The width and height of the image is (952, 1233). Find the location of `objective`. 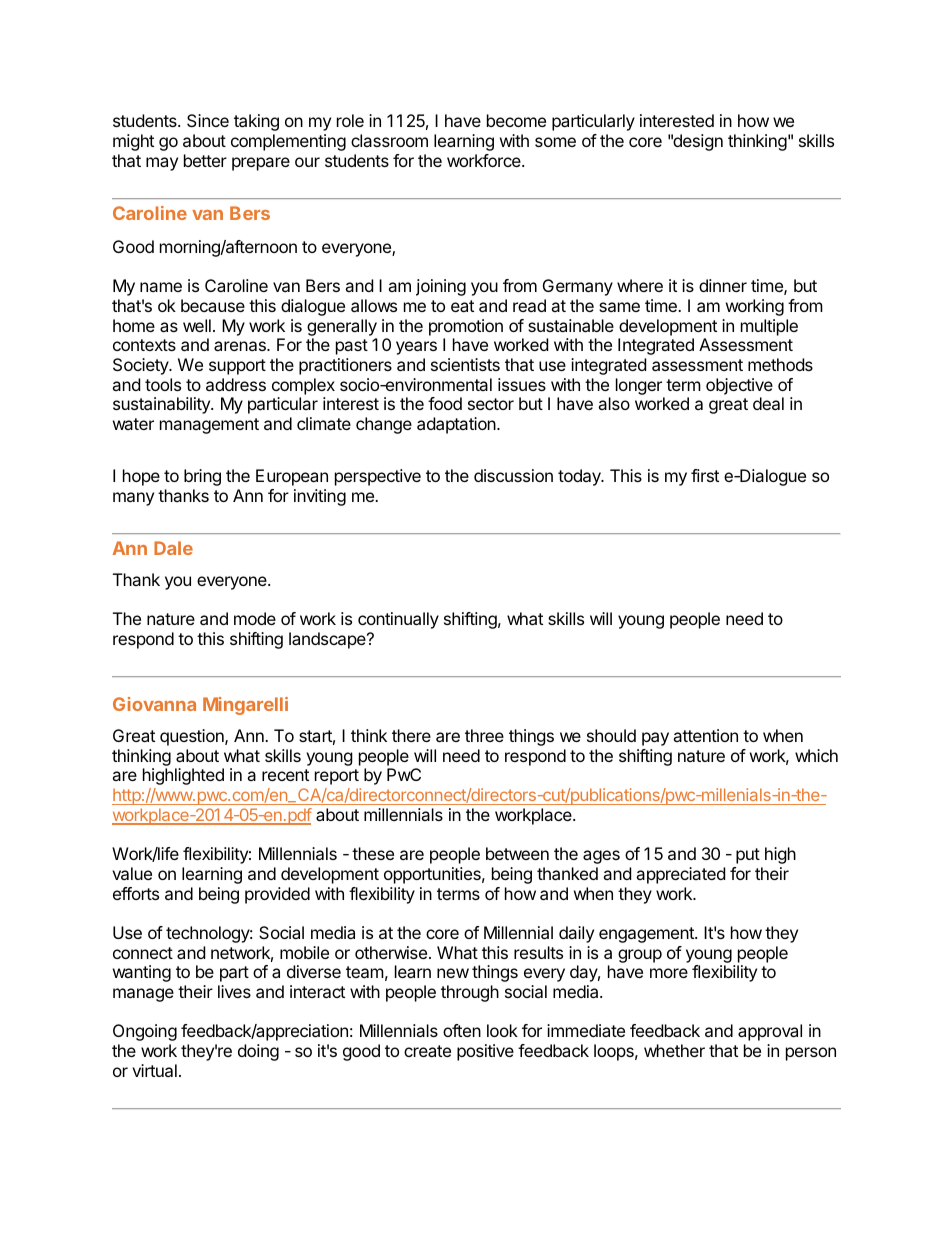

objective is located at coordinates (739, 386).
